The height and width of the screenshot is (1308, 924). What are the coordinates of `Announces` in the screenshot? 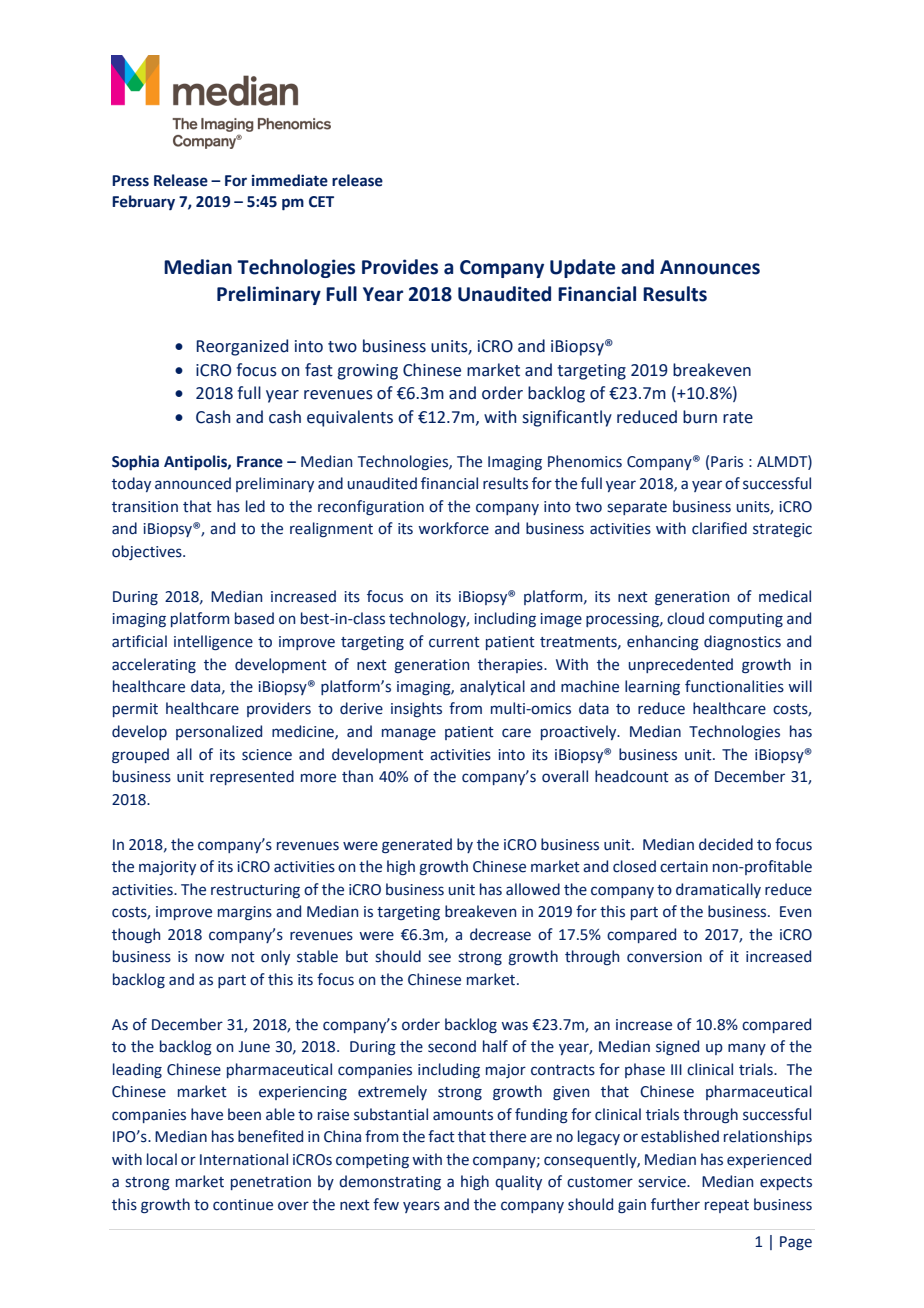 It's located at (710, 267).
